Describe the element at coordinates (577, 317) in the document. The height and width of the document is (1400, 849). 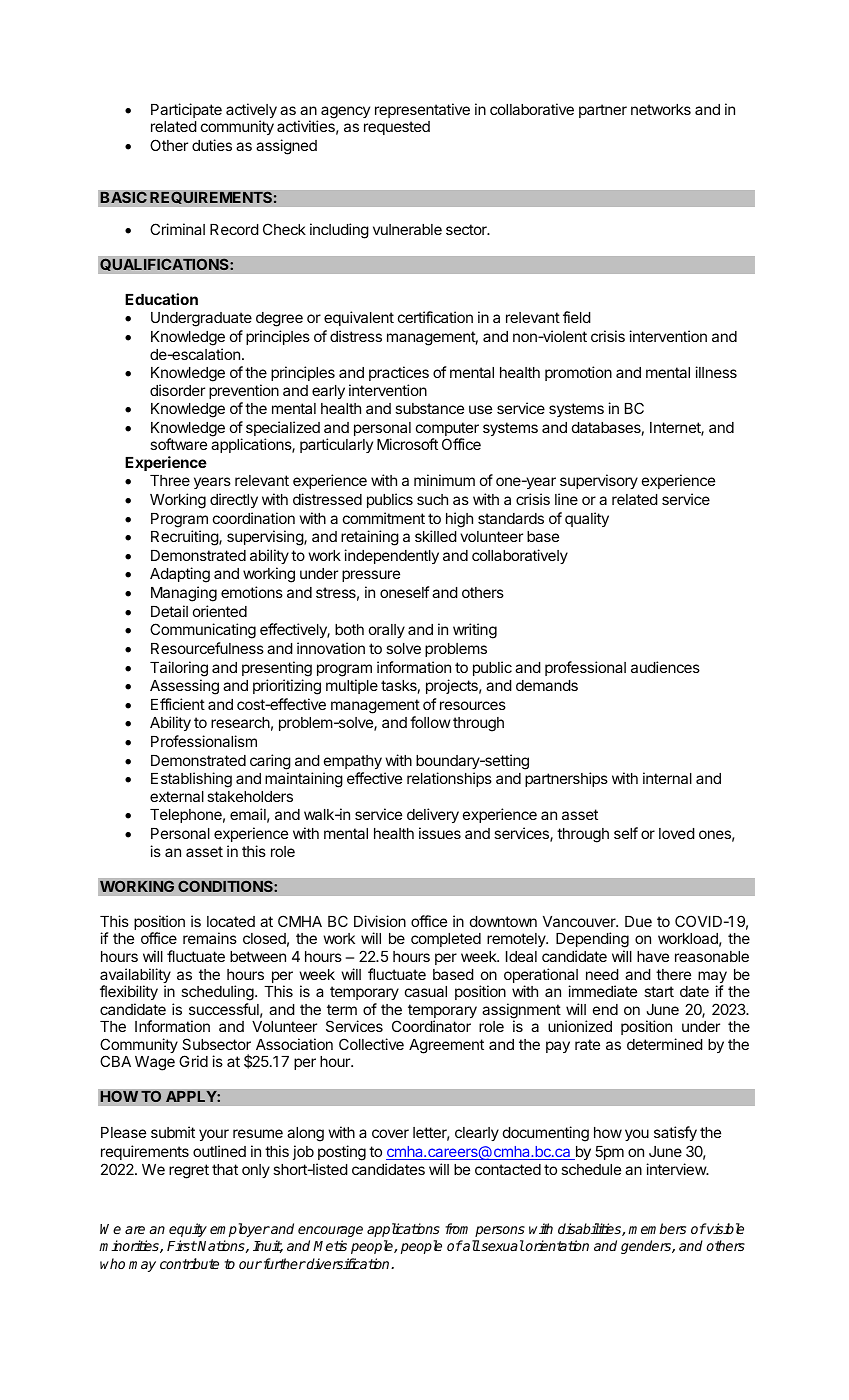
I see `field` at that location.
